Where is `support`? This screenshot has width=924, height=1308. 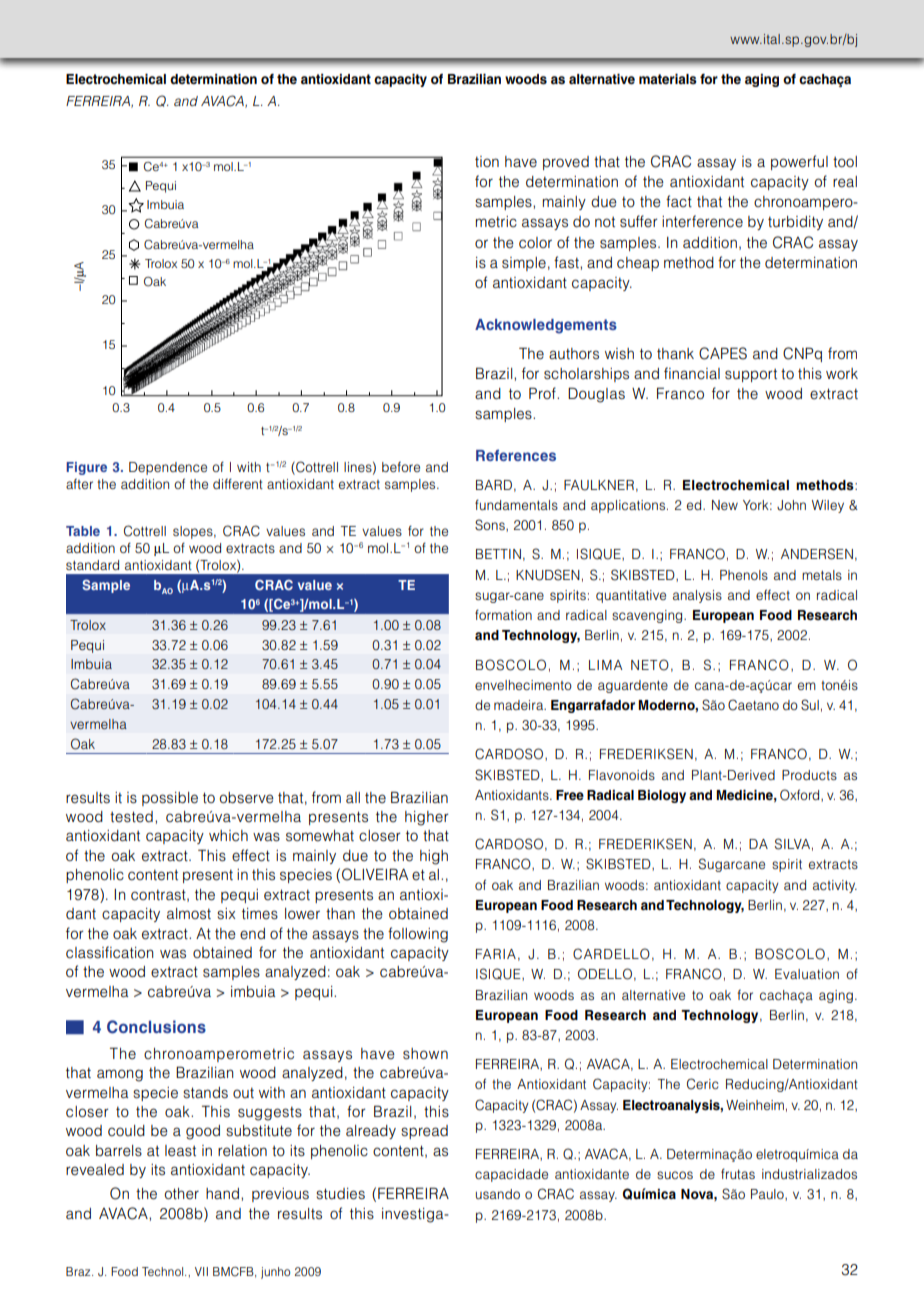 support is located at coordinates (751, 375).
